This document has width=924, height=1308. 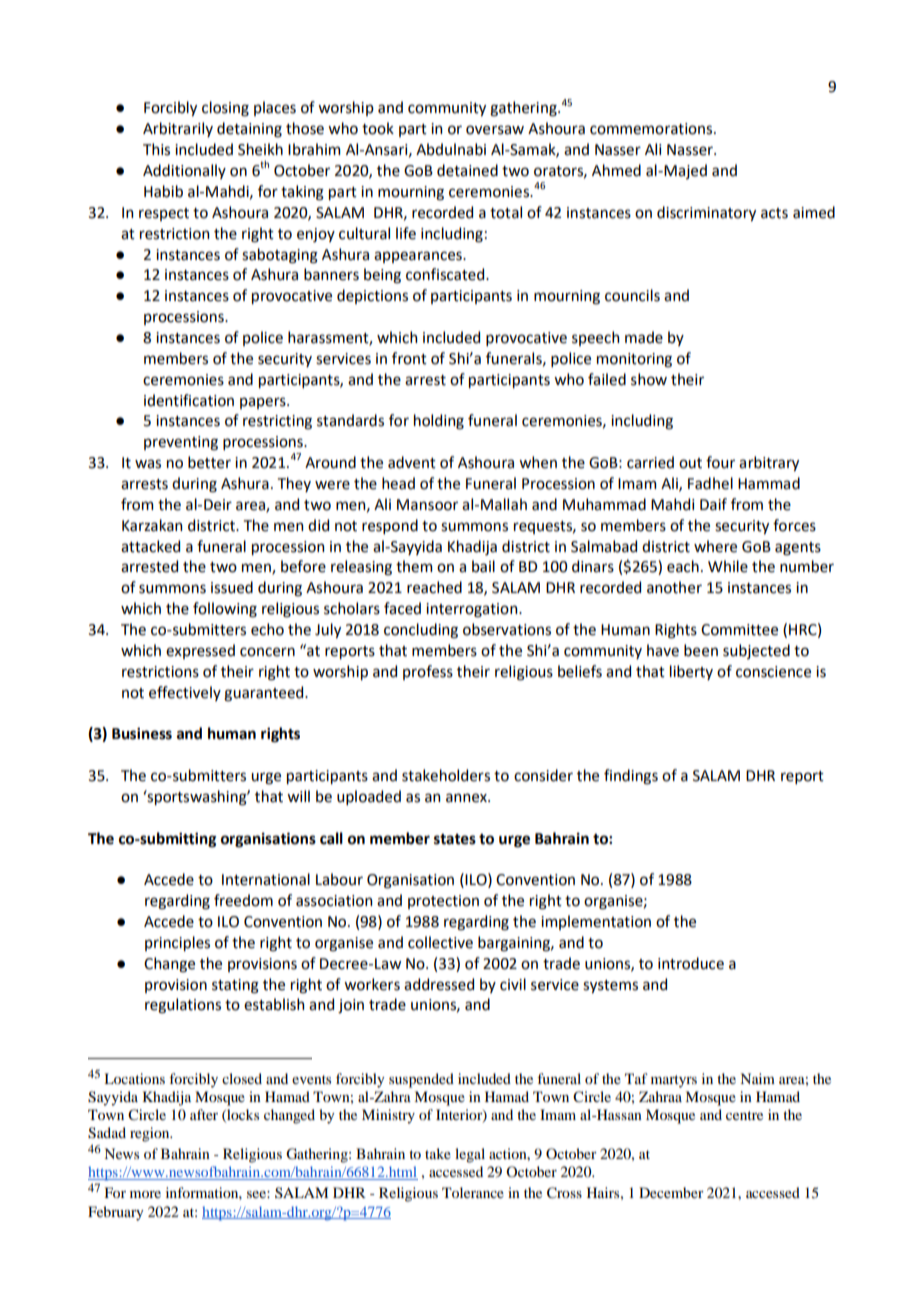 I want to click on International, so click(x=266, y=879).
